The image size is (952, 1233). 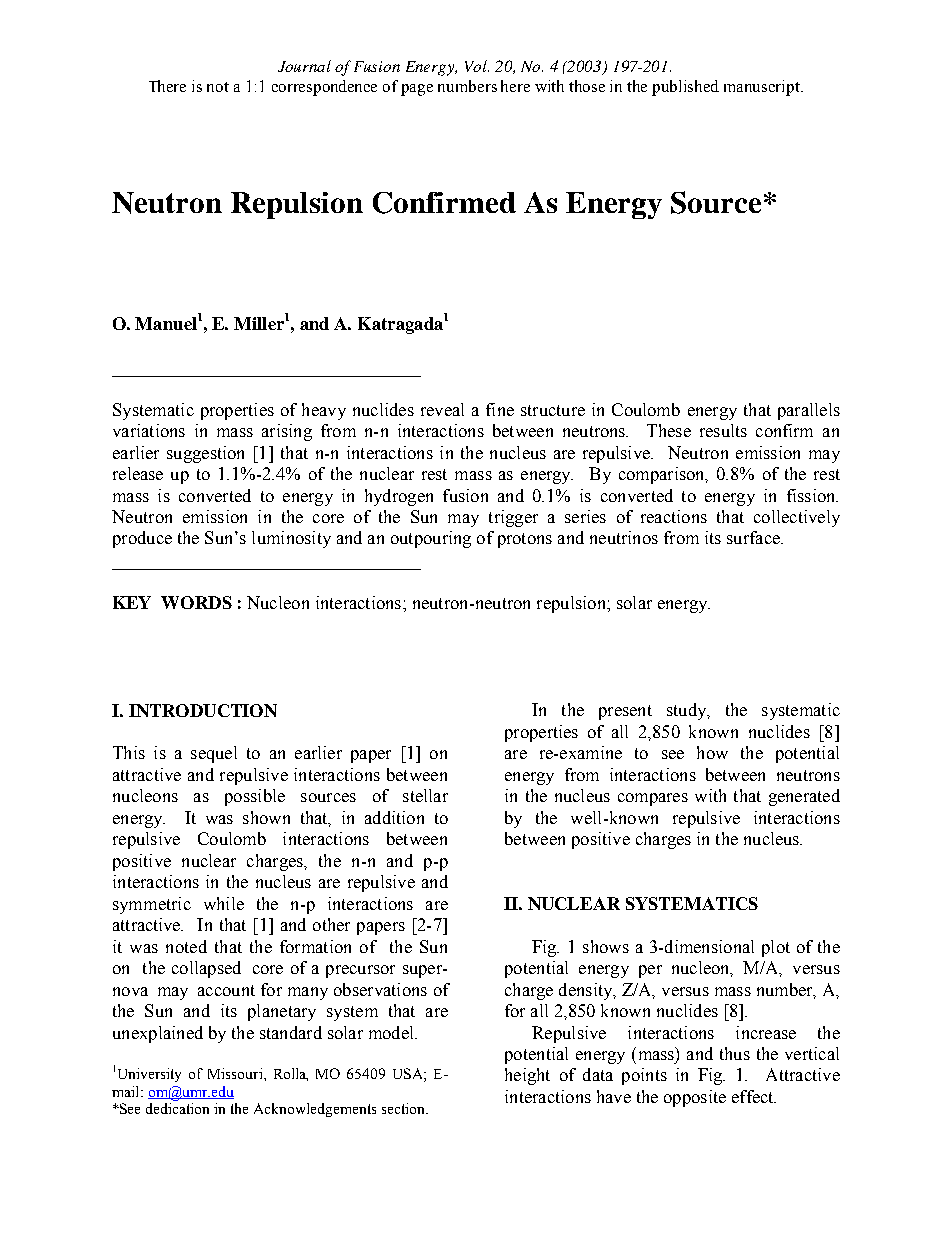 What do you see at coordinates (527, 1076) in the screenshot?
I see `height` at bounding box center [527, 1076].
